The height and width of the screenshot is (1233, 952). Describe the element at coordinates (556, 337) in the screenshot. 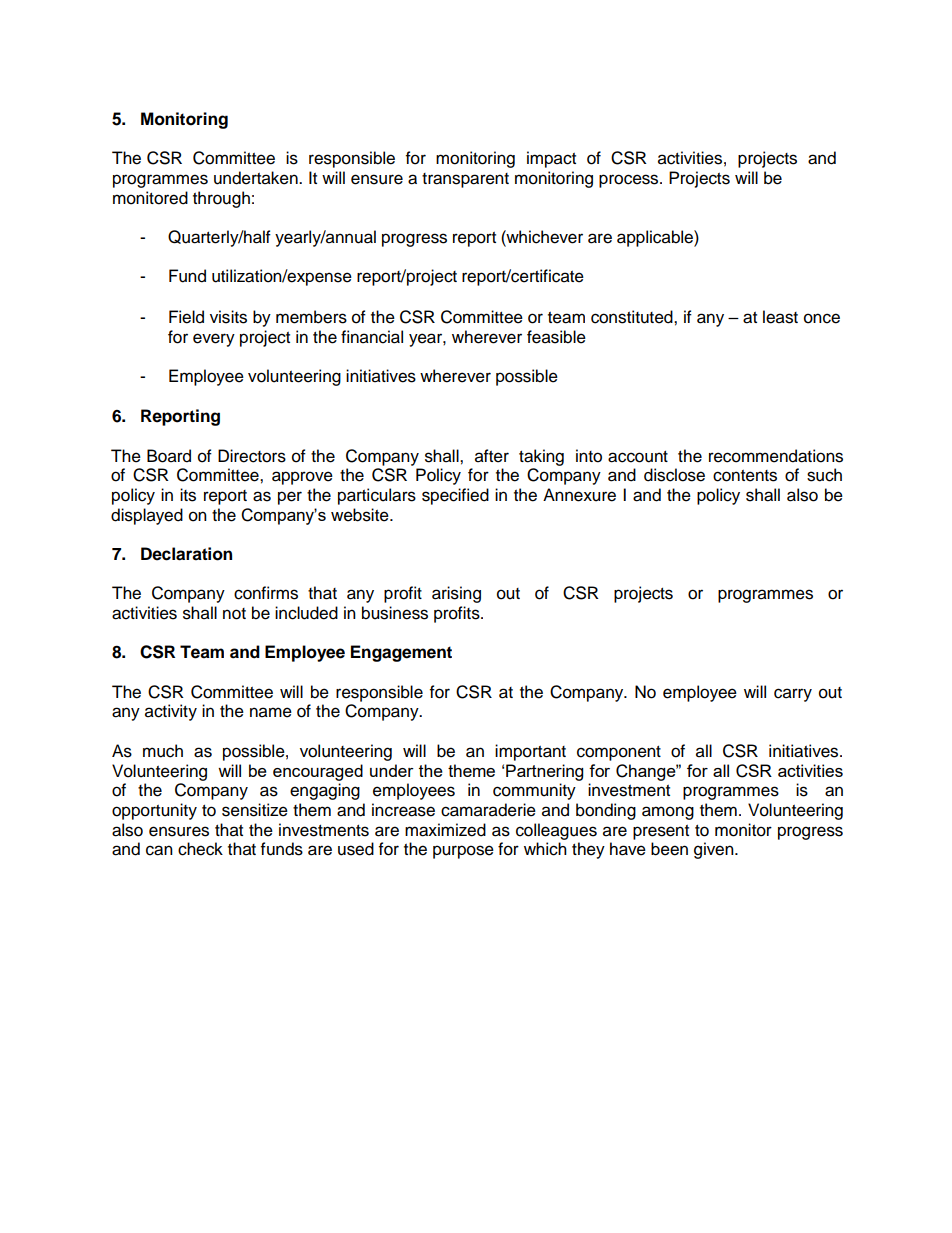

I see `feasible` at that location.
